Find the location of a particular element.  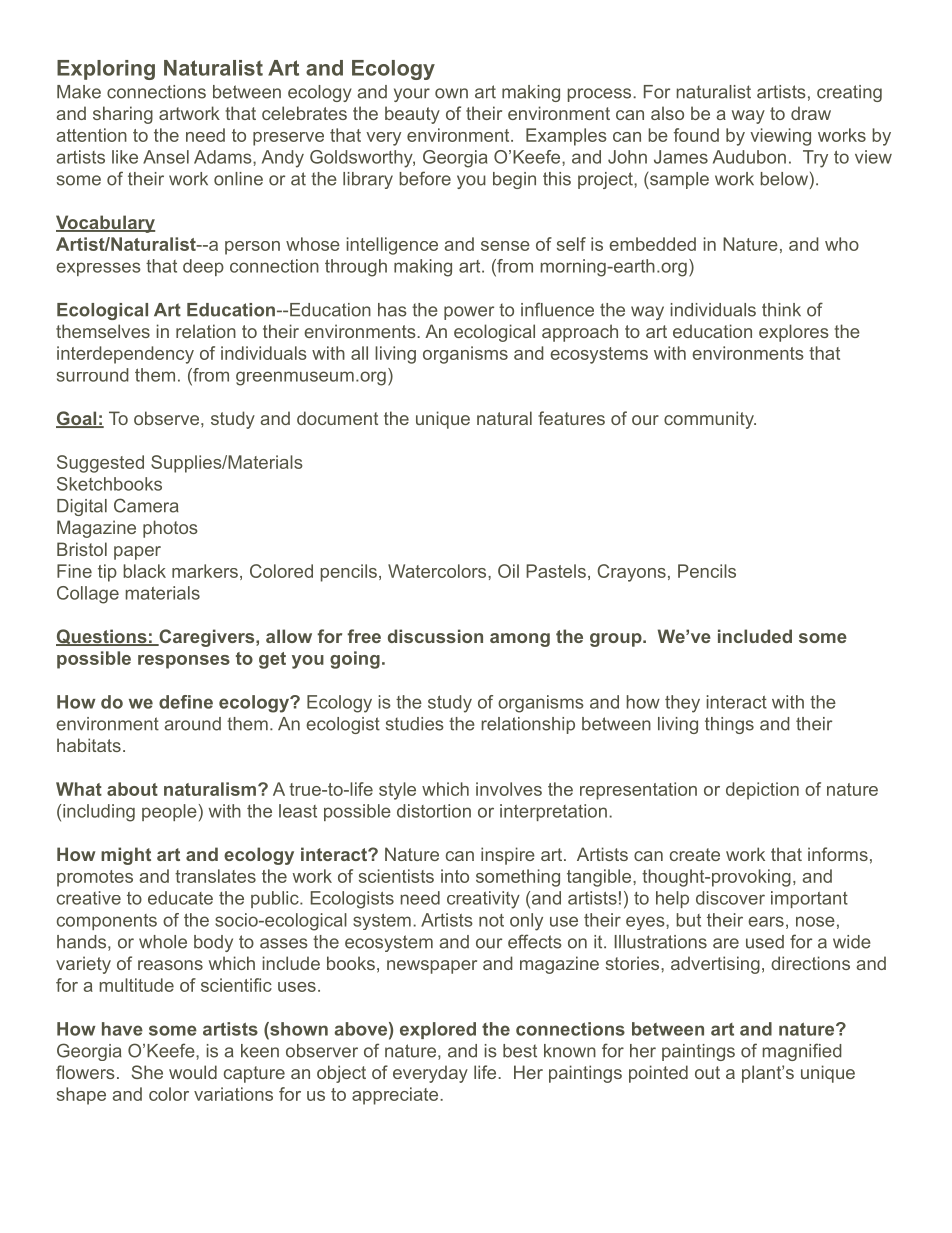

explored is located at coordinates (438, 1030).
